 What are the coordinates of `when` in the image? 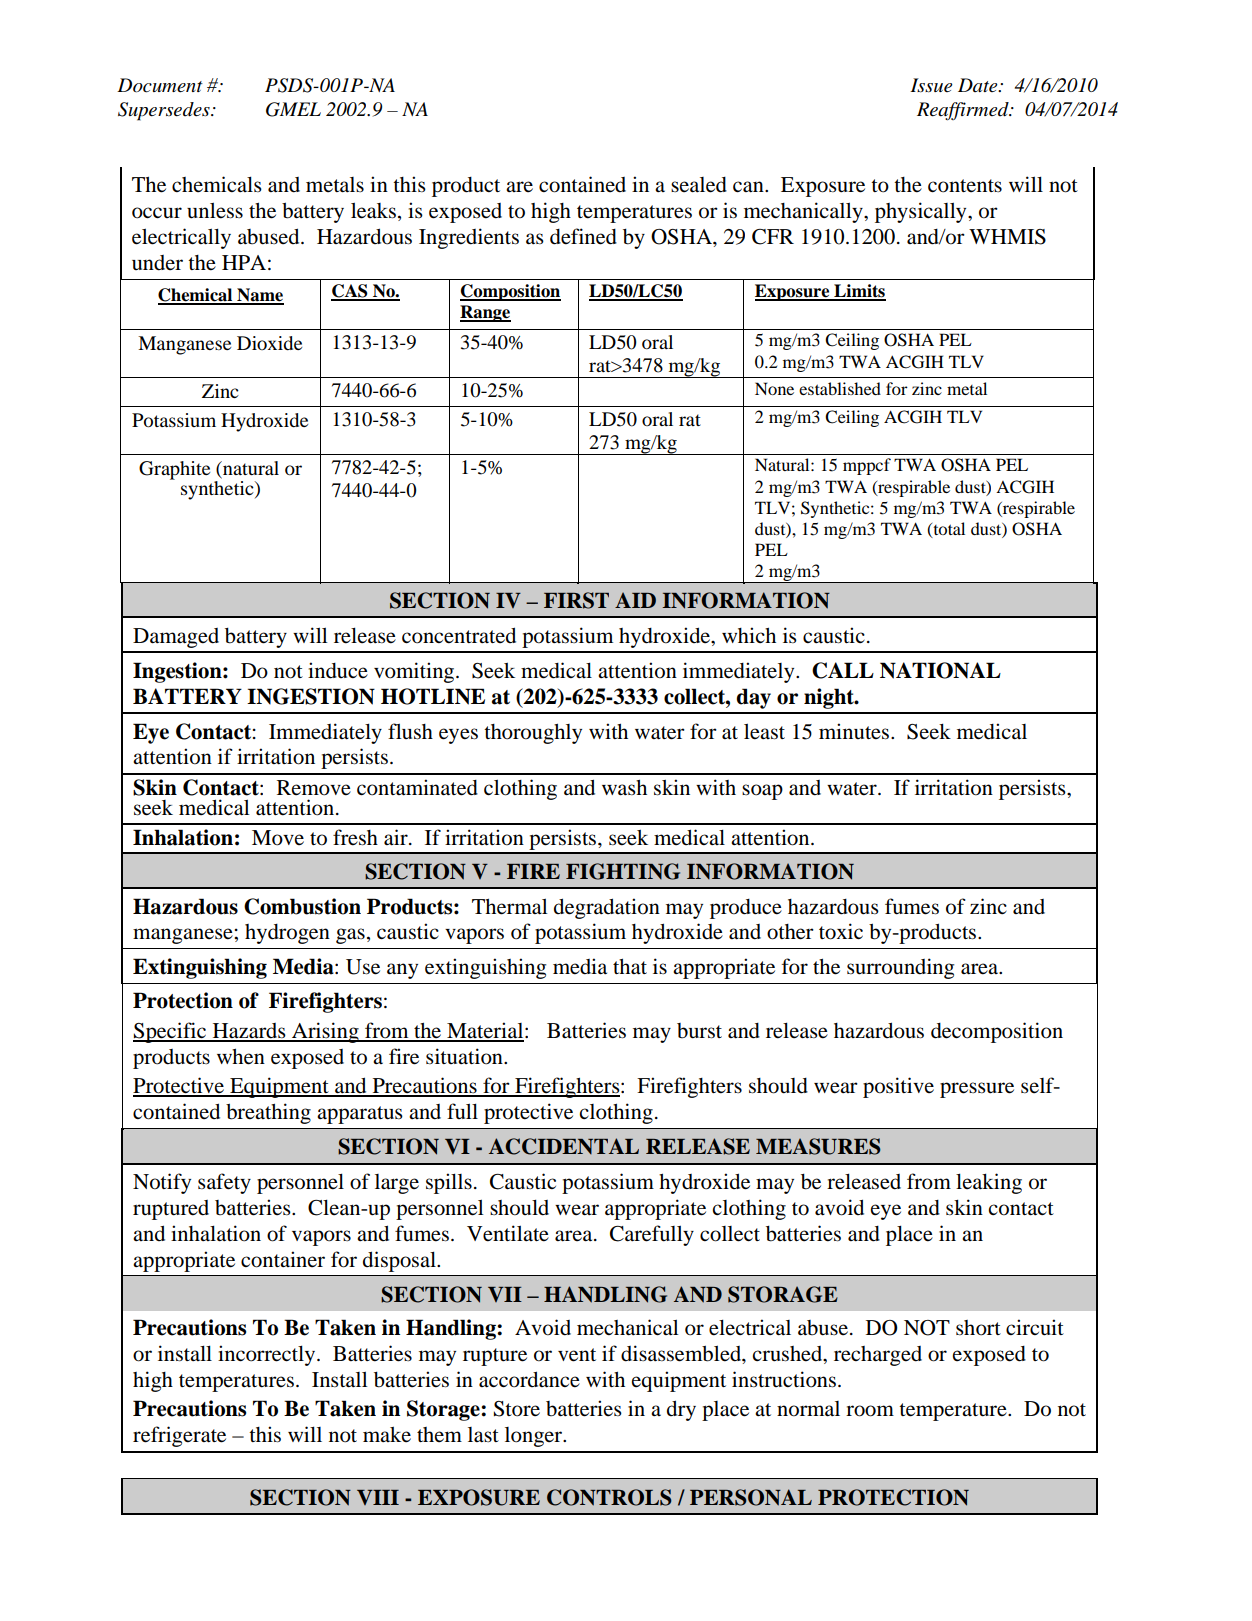 It's located at (241, 1056).
